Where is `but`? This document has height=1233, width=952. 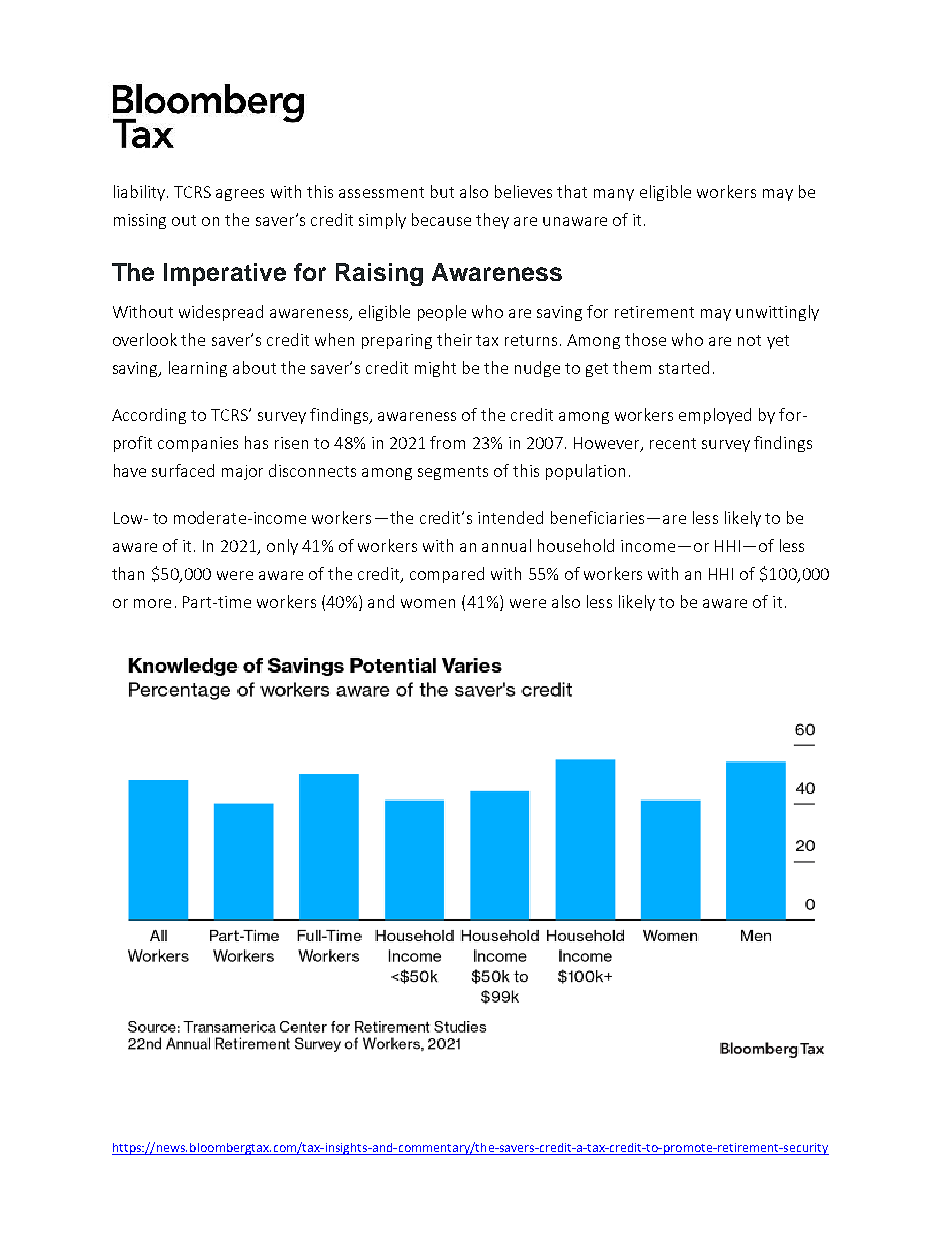
but is located at coordinates (442, 191).
